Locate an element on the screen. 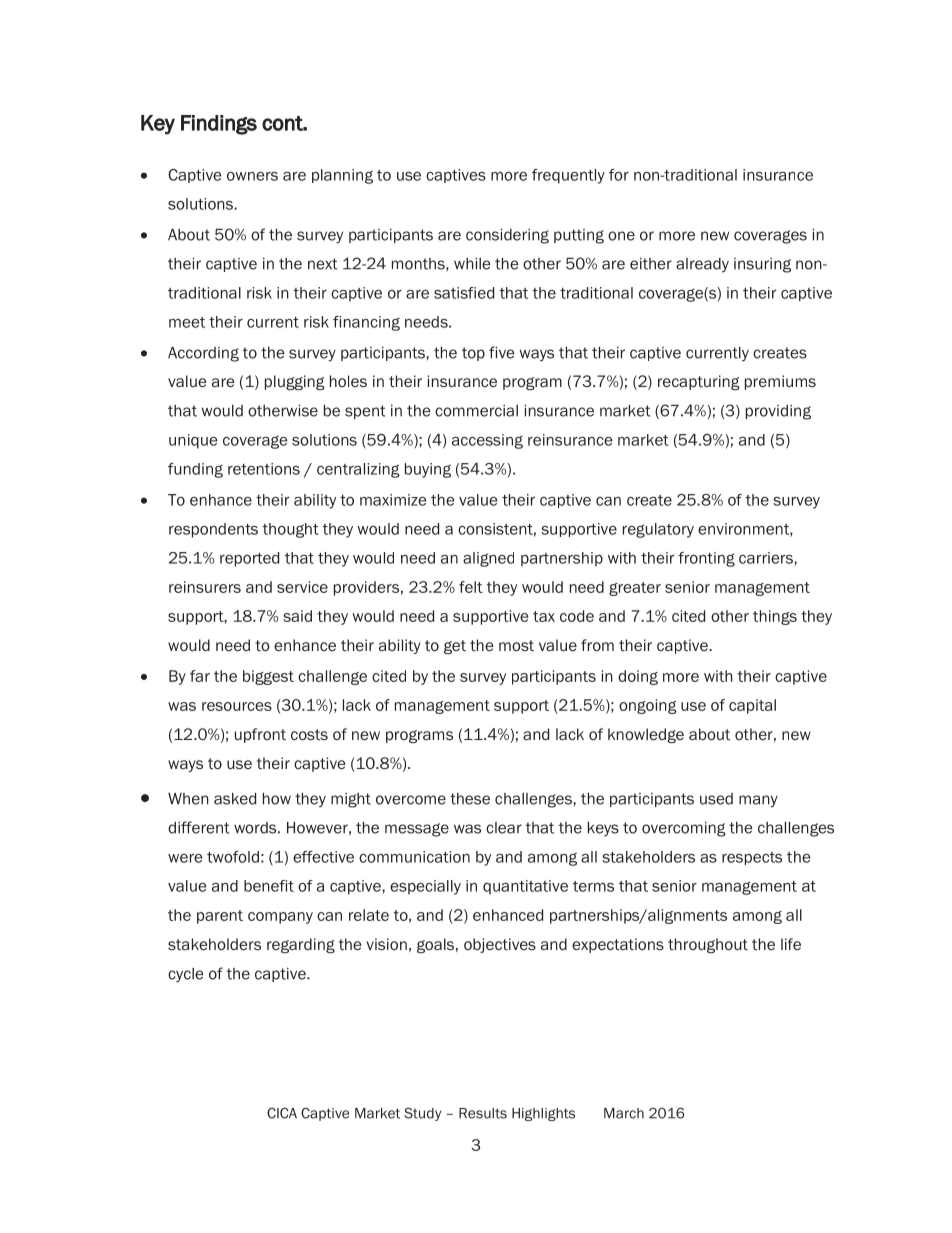 The image size is (952, 1233). owners is located at coordinates (252, 176).
